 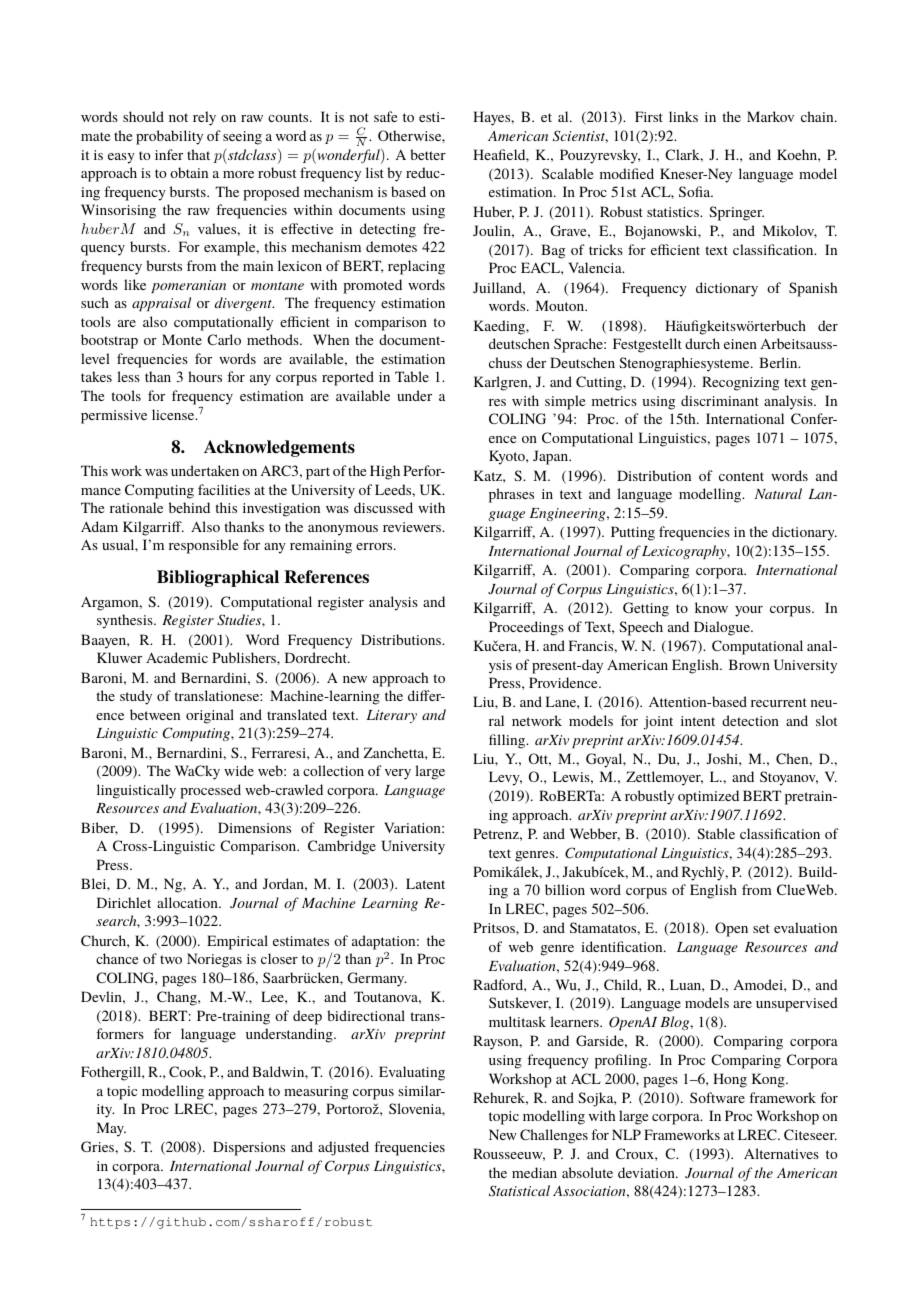 What do you see at coordinates (749, 664) in the screenshot?
I see `Brown` at bounding box center [749, 664].
